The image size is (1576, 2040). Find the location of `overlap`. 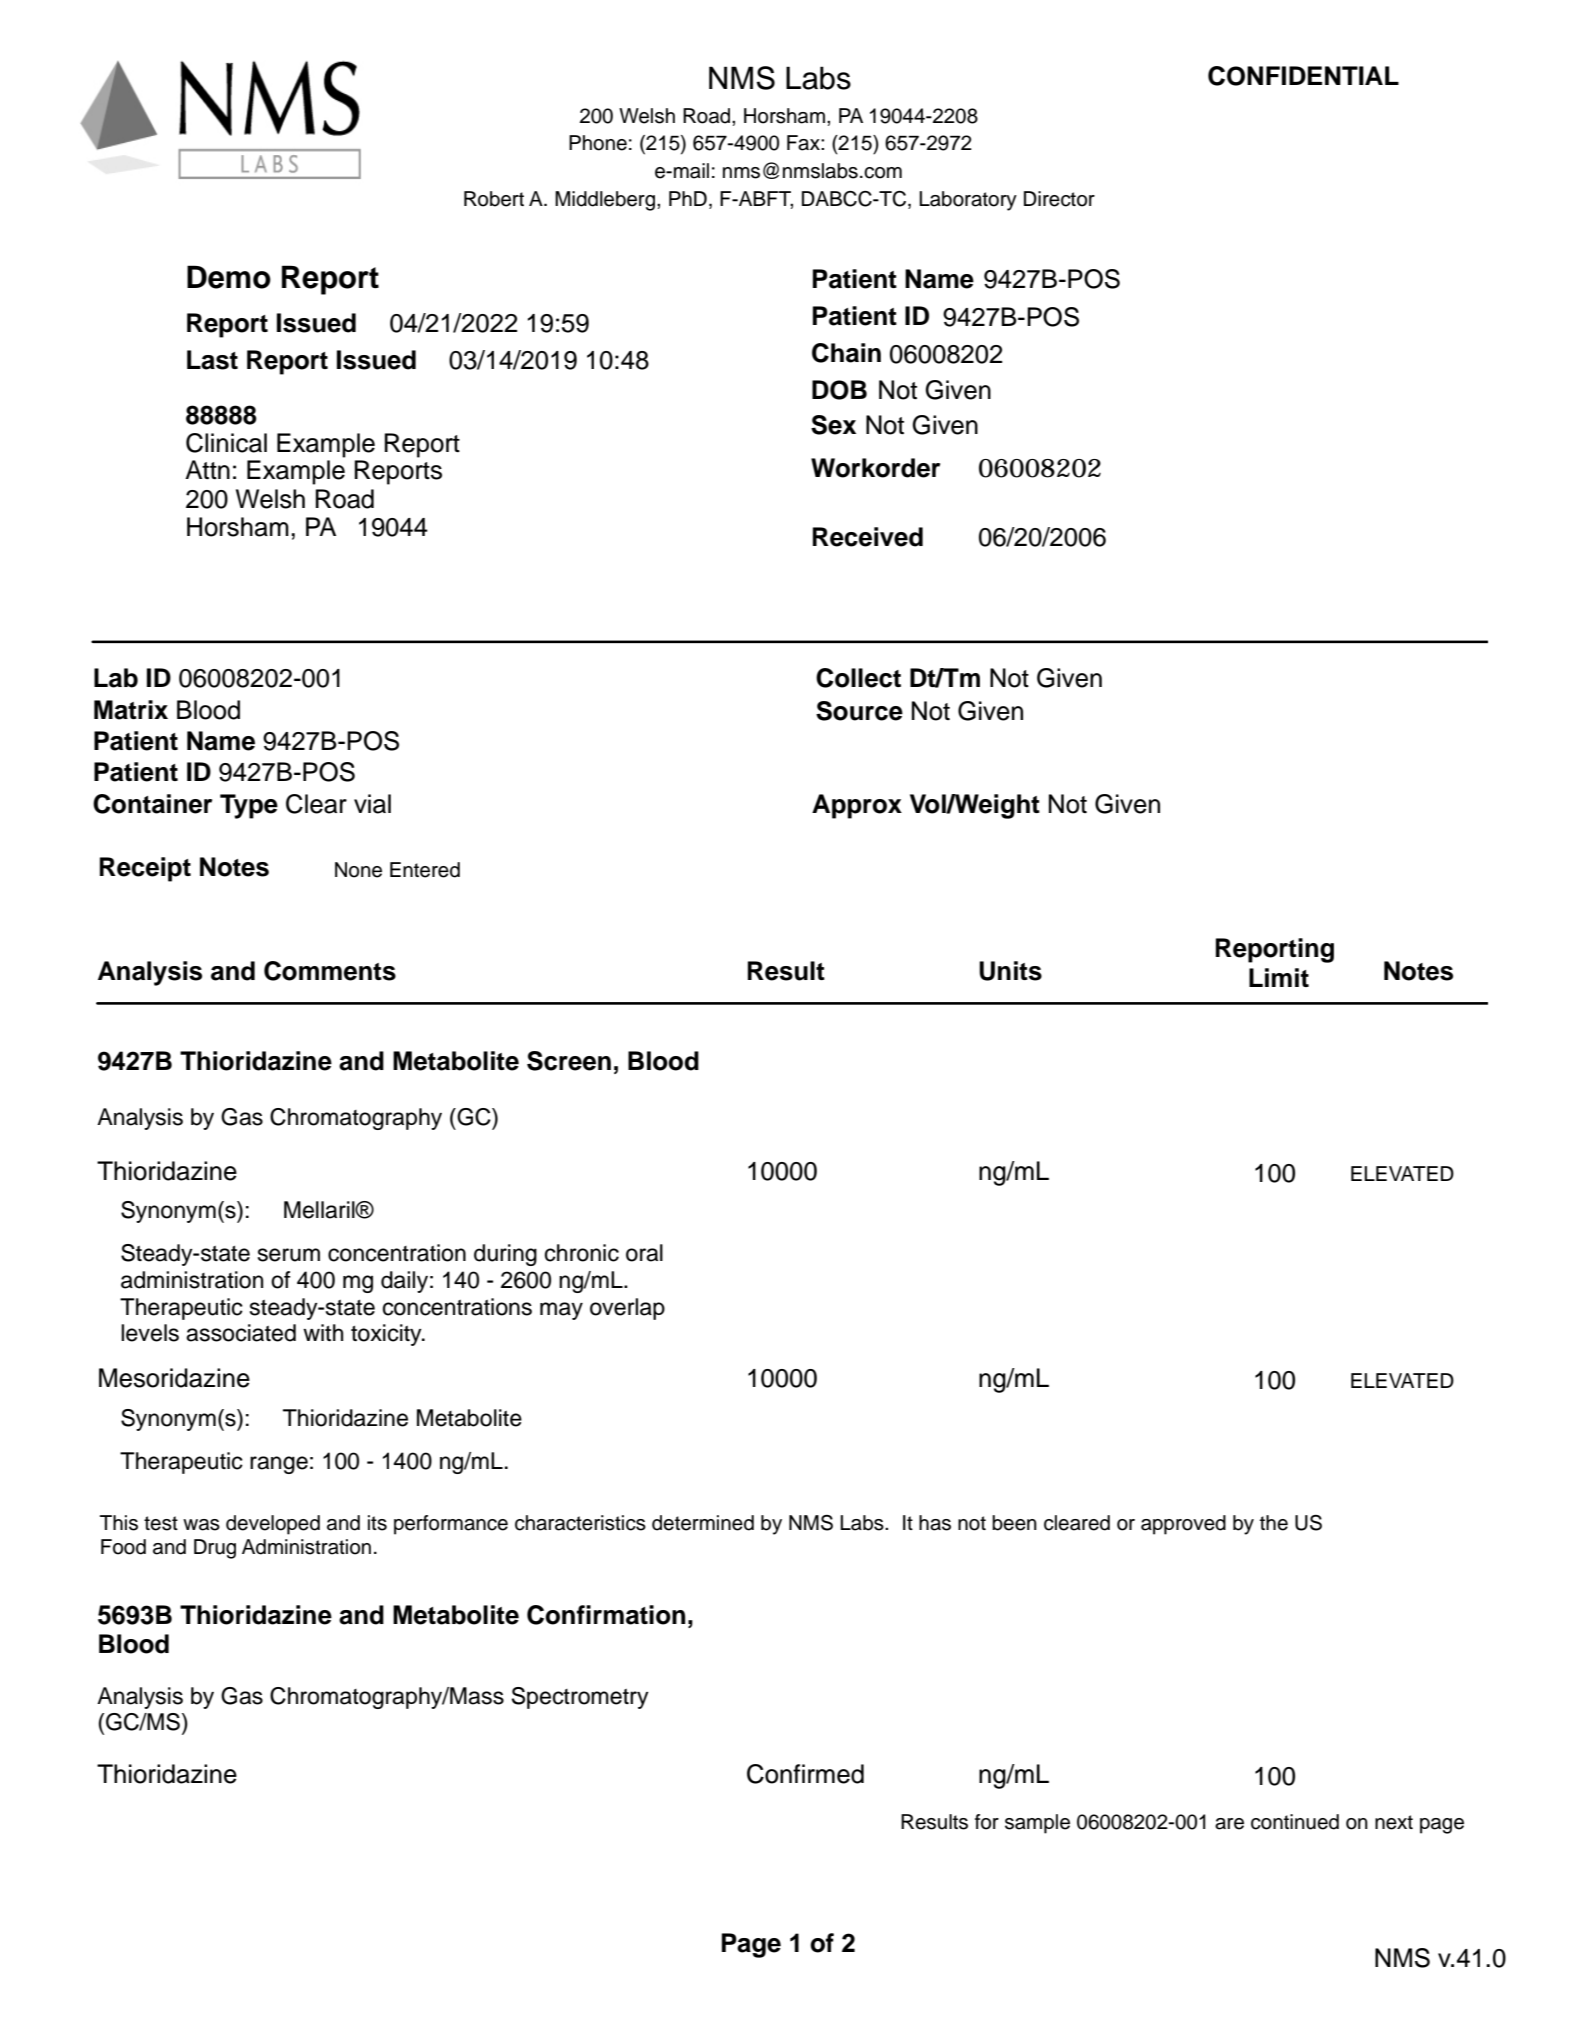

overlap is located at coordinates (627, 1309).
